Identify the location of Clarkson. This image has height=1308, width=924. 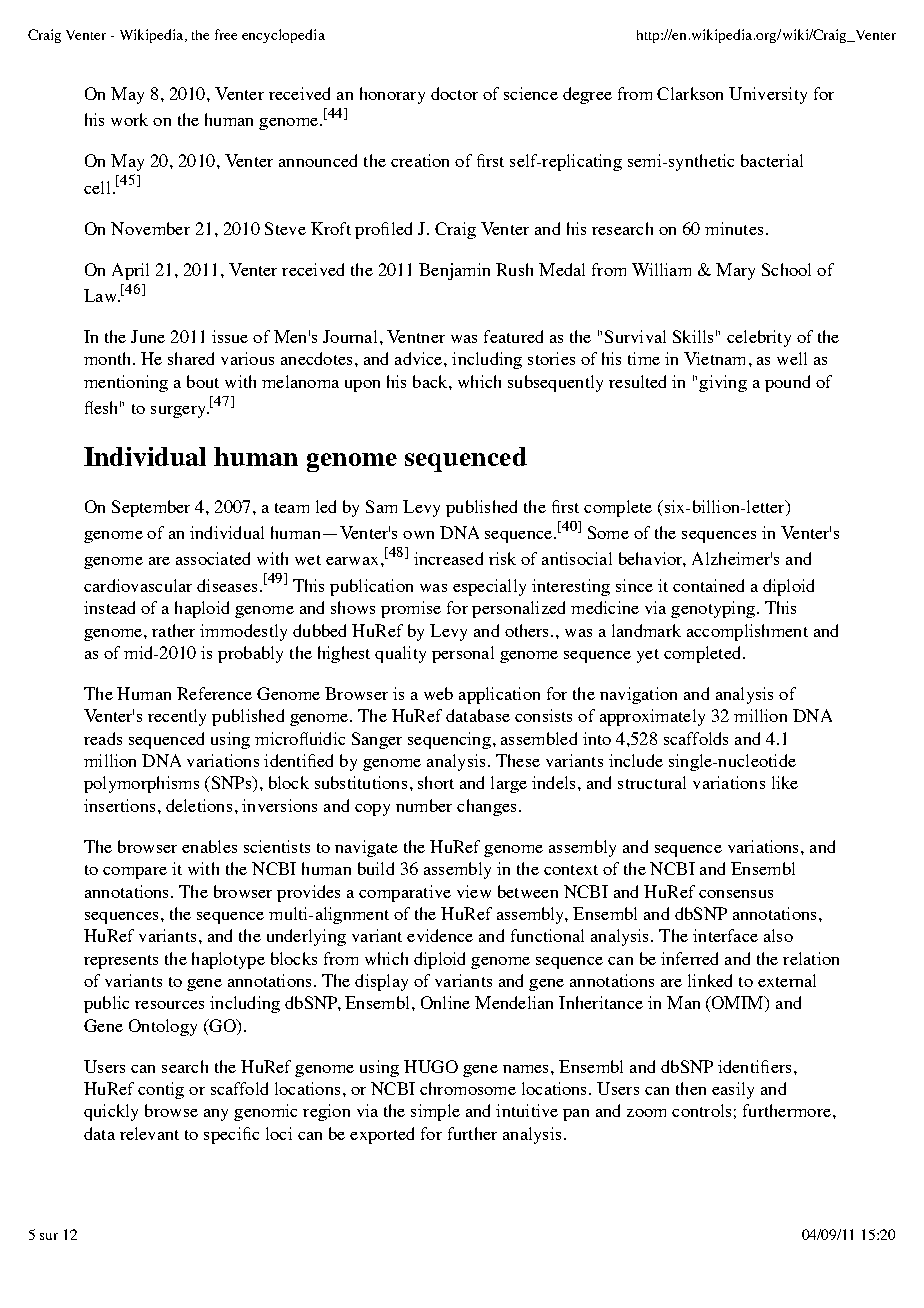
(690, 93).
